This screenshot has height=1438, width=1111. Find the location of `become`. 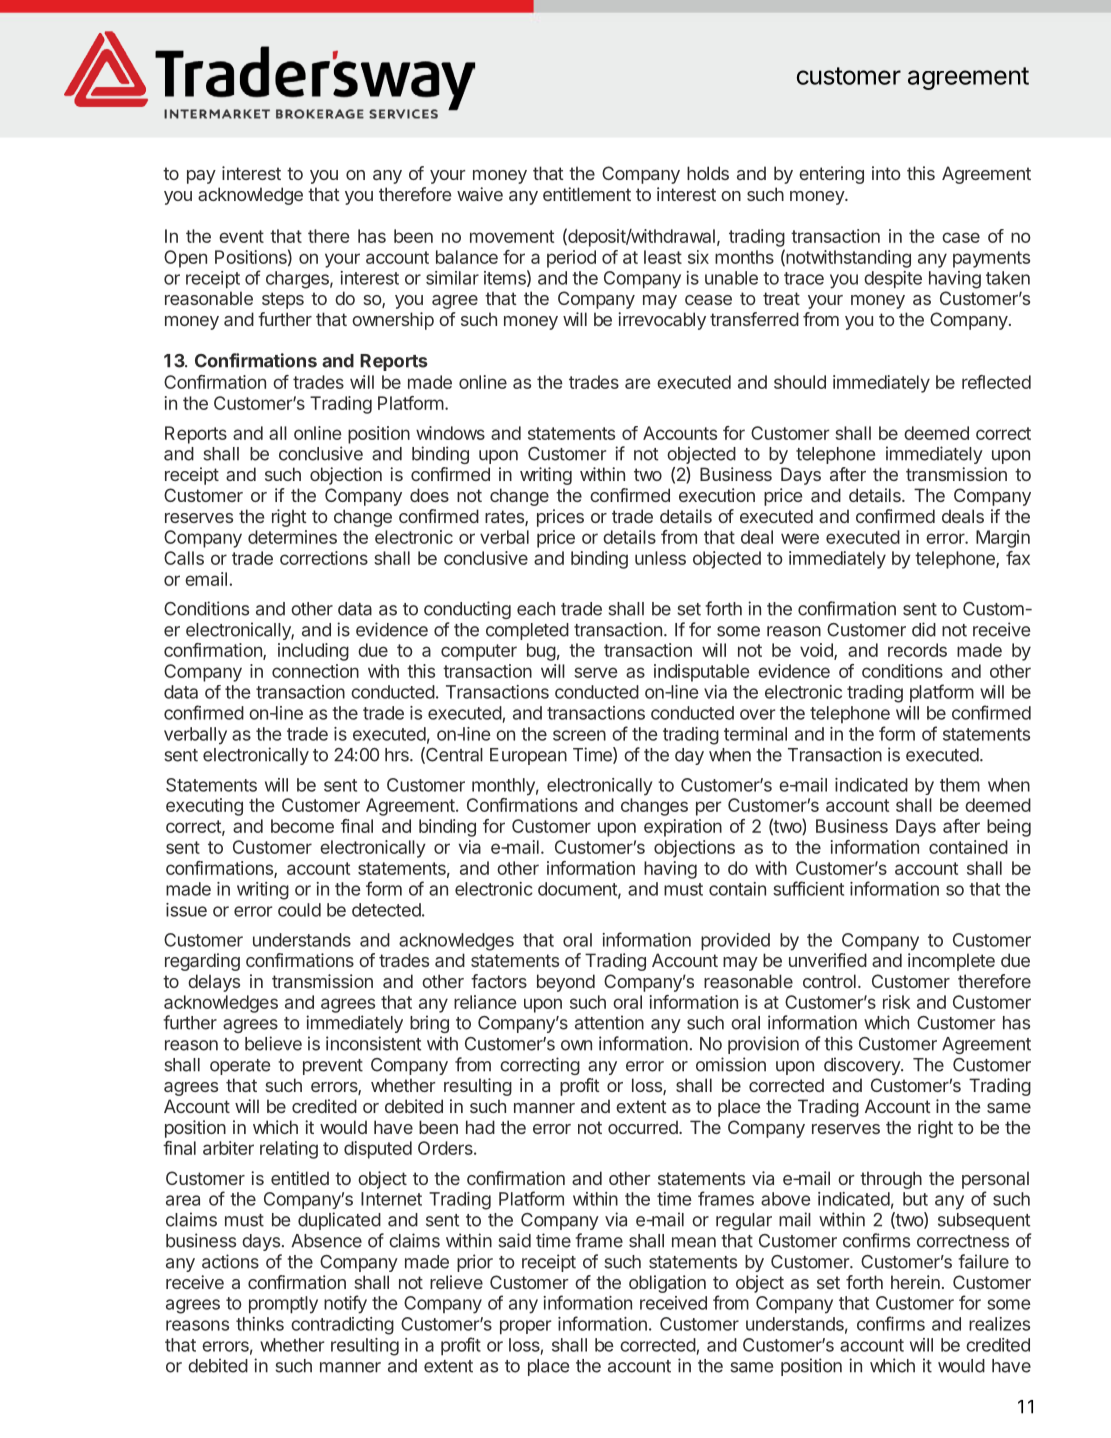

become is located at coordinates (302, 826).
